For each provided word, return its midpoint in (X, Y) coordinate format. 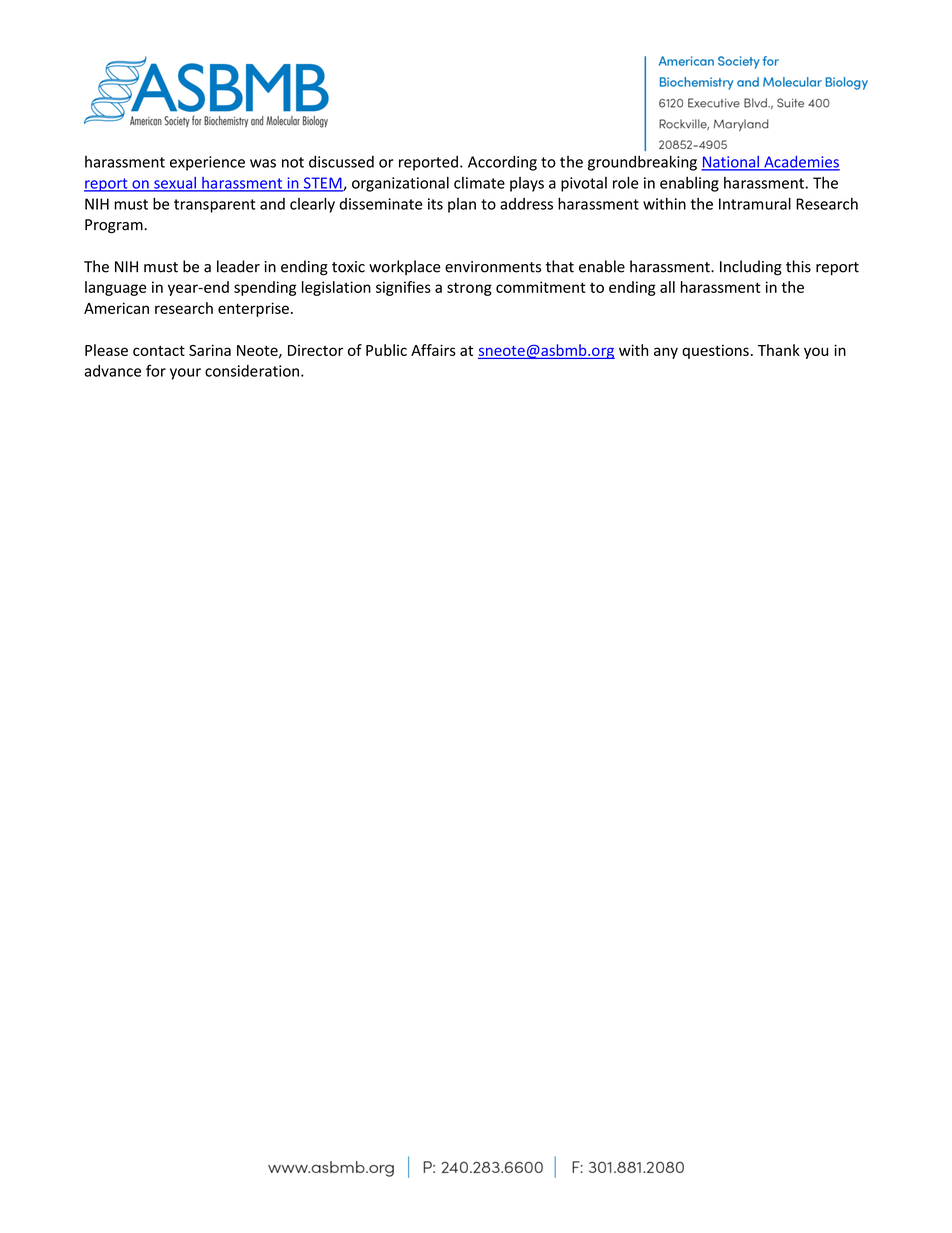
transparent (215, 206)
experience (207, 163)
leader (238, 266)
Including (751, 268)
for (156, 370)
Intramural (755, 204)
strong (469, 289)
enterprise (253, 309)
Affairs (433, 350)
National (731, 163)
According (502, 163)
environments (493, 267)
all (667, 287)
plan (462, 205)
